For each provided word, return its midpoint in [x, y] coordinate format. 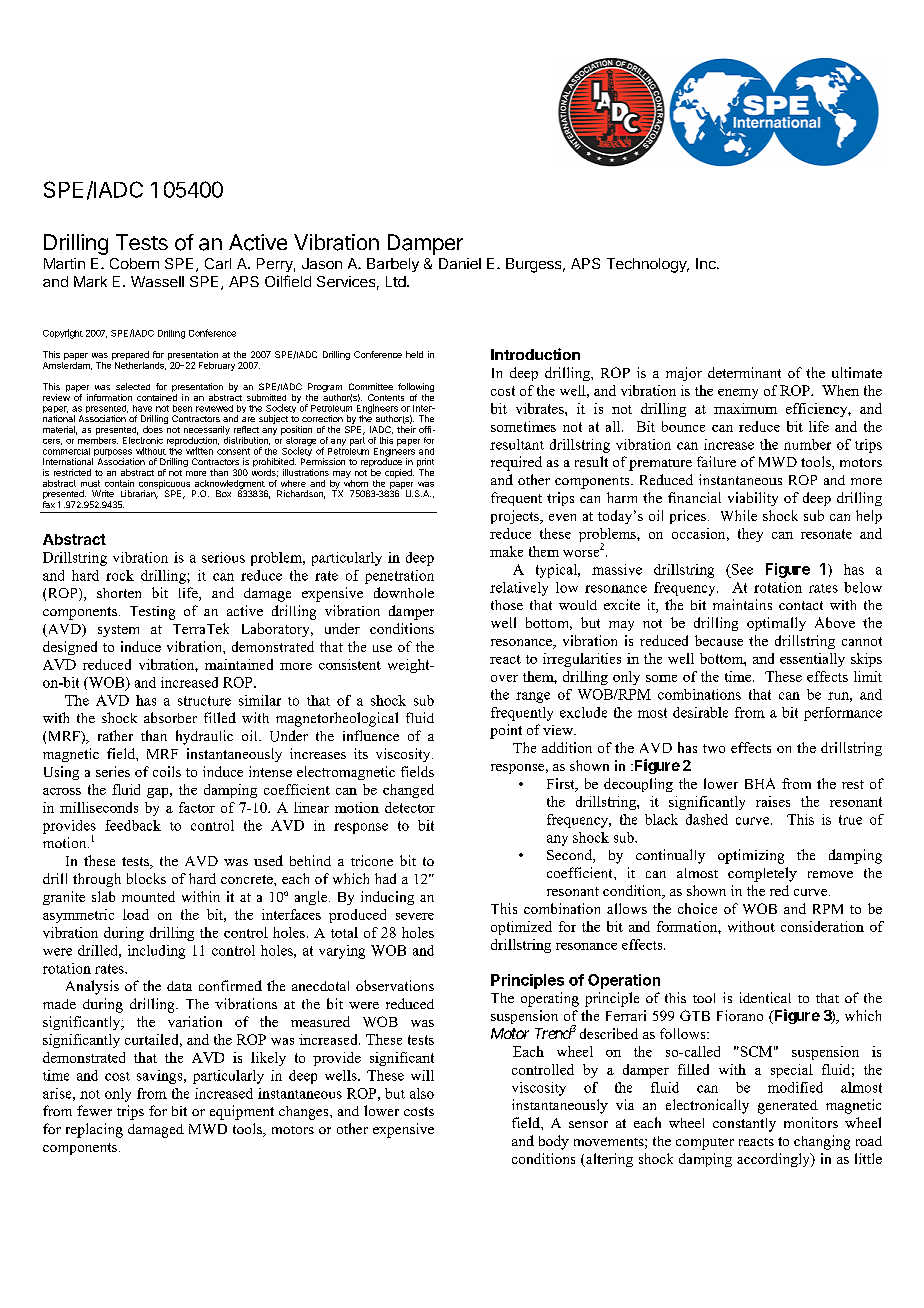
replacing [94, 1130]
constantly [744, 1125]
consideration [822, 926]
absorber [170, 717]
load [136, 914]
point [506, 731]
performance [843, 714]
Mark [90, 281]
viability [753, 499]
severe [415, 916]
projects [516, 517]
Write [103, 493]
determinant [744, 372]
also [422, 1093]
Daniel [460, 263]
